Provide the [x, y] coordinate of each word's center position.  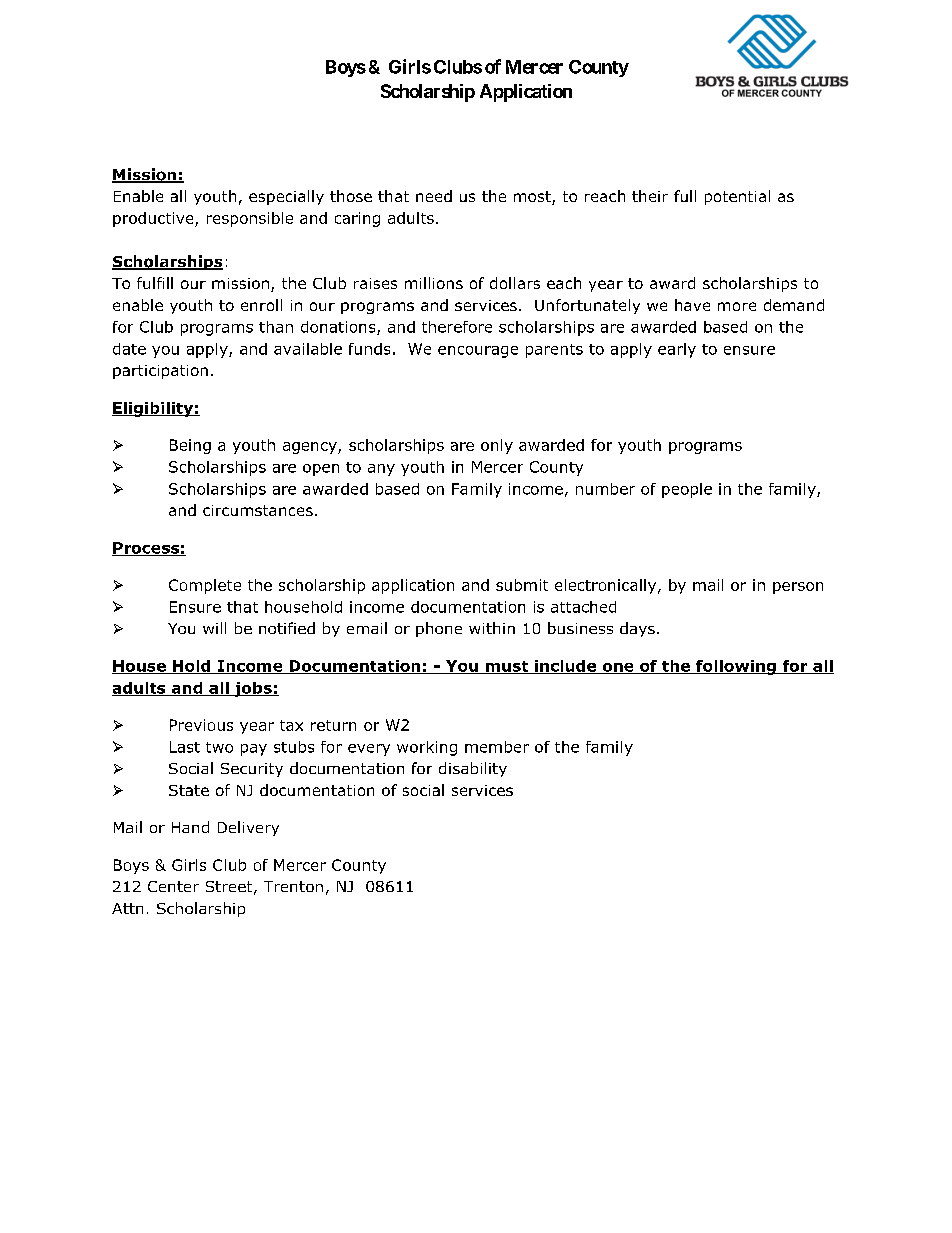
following [736, 667]
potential [737, 197]
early [677, 350]
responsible [250, 219]
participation [160, 372]
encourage [478, 352]
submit [522, 585]
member [497, 747]
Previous [201, 725]
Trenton [293, 886]
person [798, 588]
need [434, 196]
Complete [205, 586]
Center [173, 886]
